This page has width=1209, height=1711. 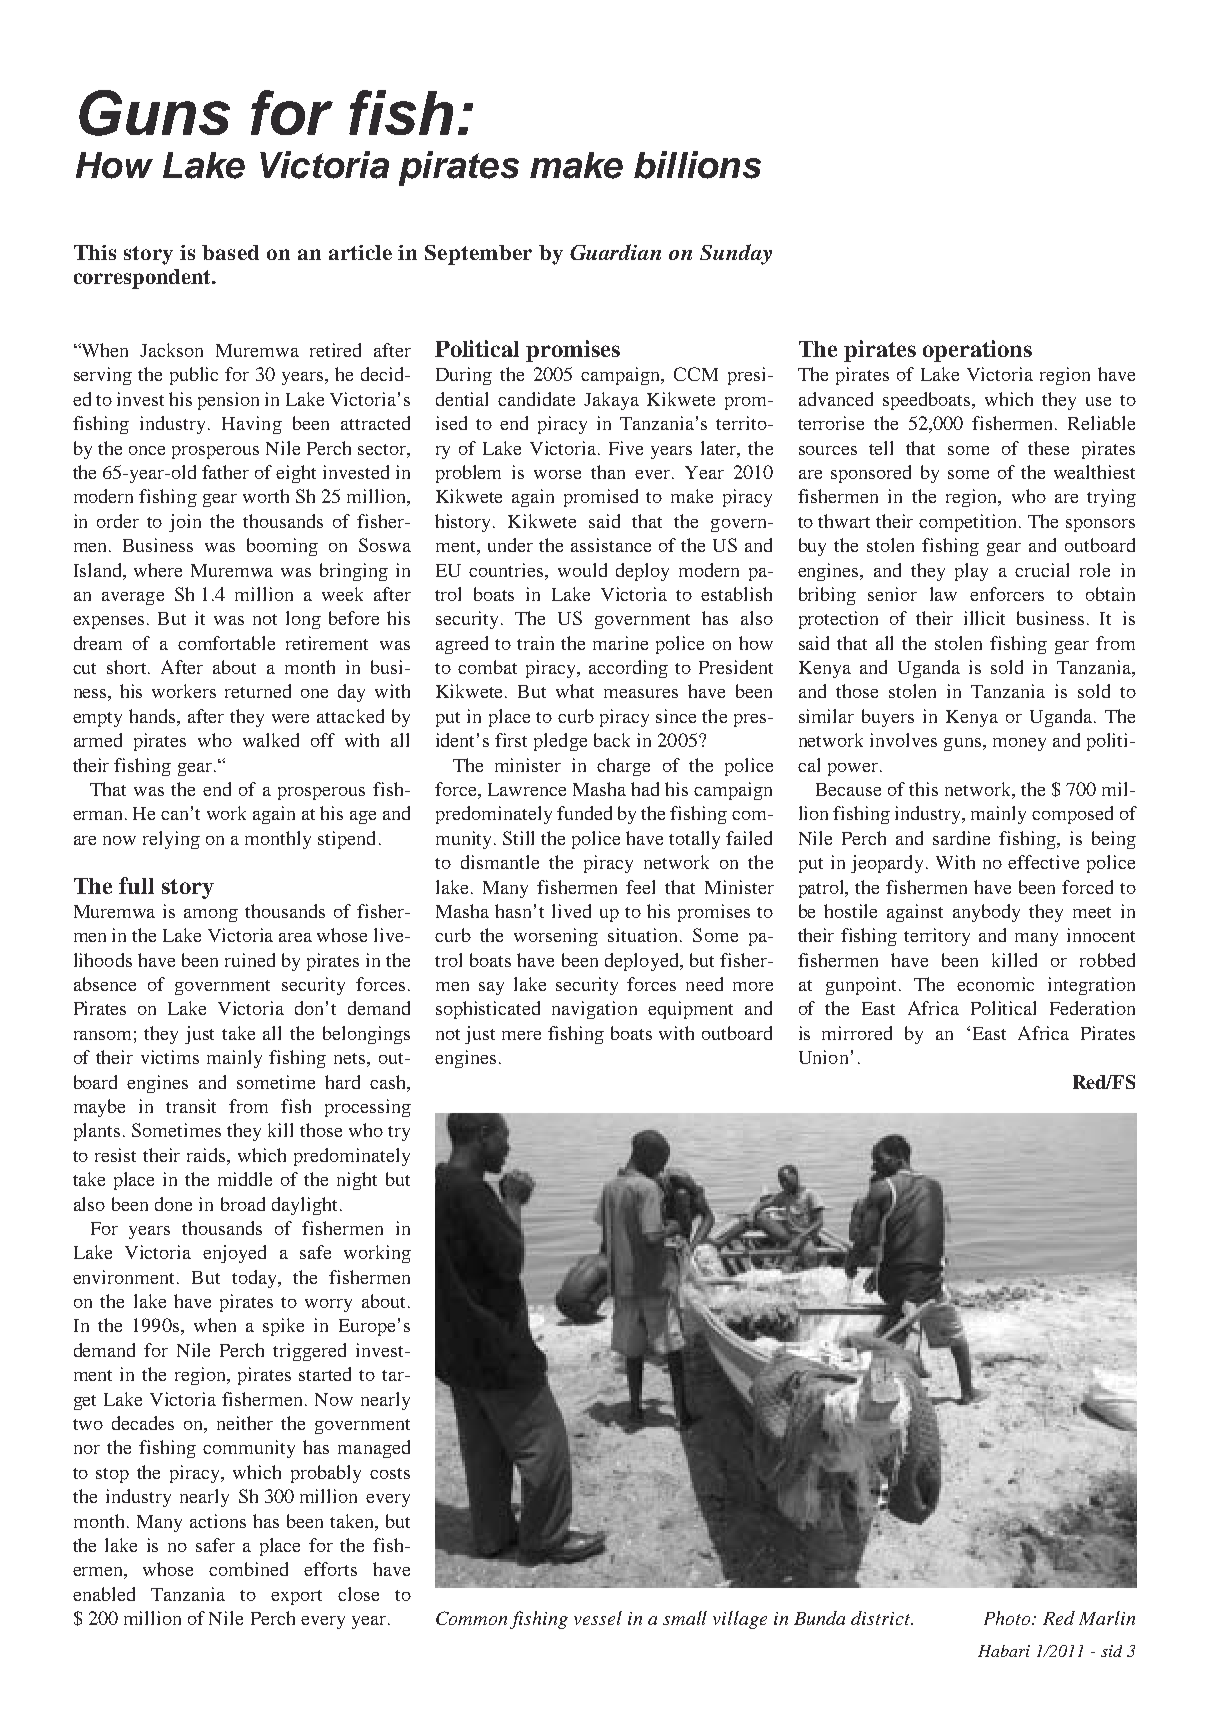 I want to click on mere, so click(x=521, y=1035).
